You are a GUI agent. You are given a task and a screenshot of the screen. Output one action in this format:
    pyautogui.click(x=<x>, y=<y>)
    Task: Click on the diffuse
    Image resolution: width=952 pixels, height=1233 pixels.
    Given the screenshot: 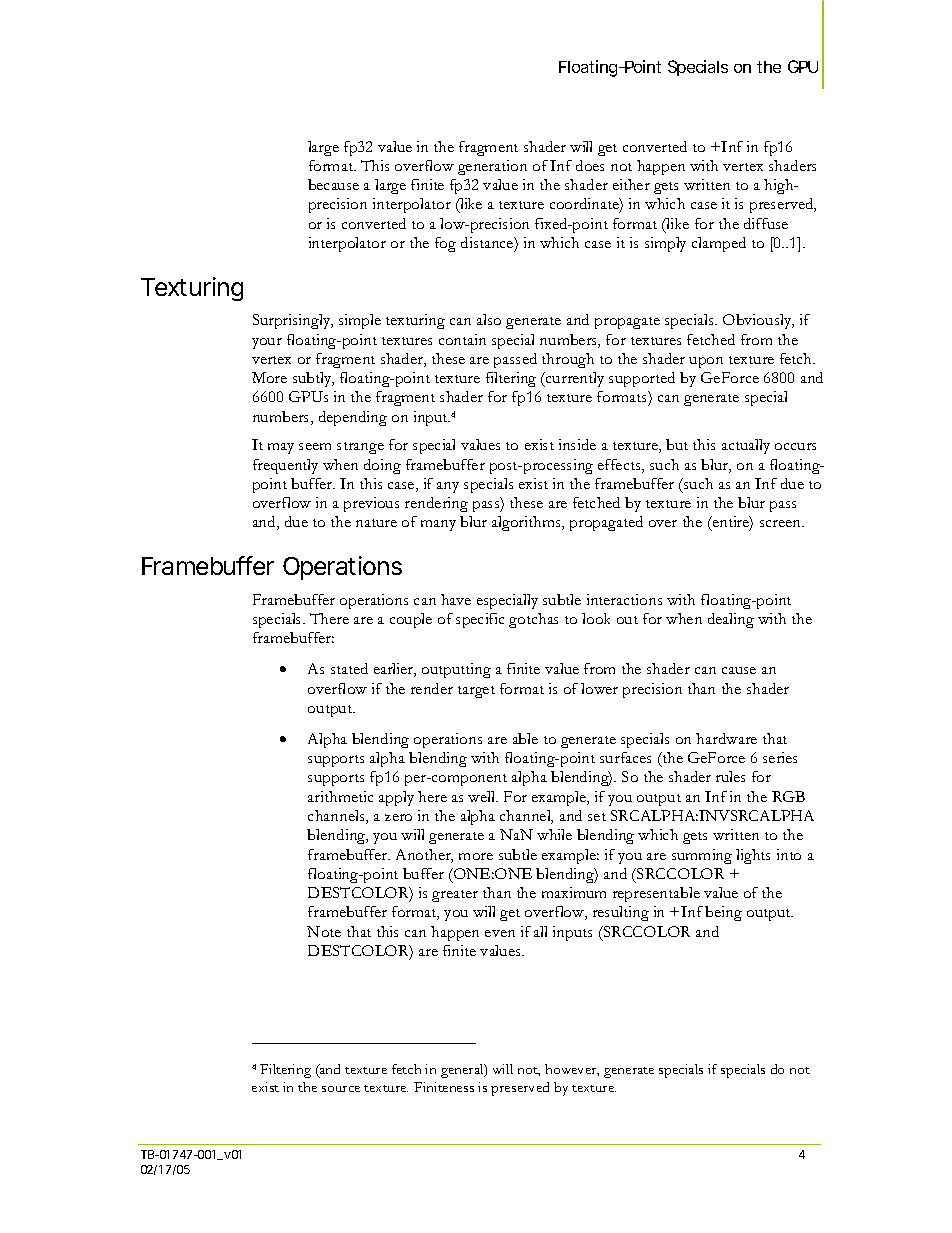 What is the action you would take?
    pyautogui.click(x=766, y=223)
